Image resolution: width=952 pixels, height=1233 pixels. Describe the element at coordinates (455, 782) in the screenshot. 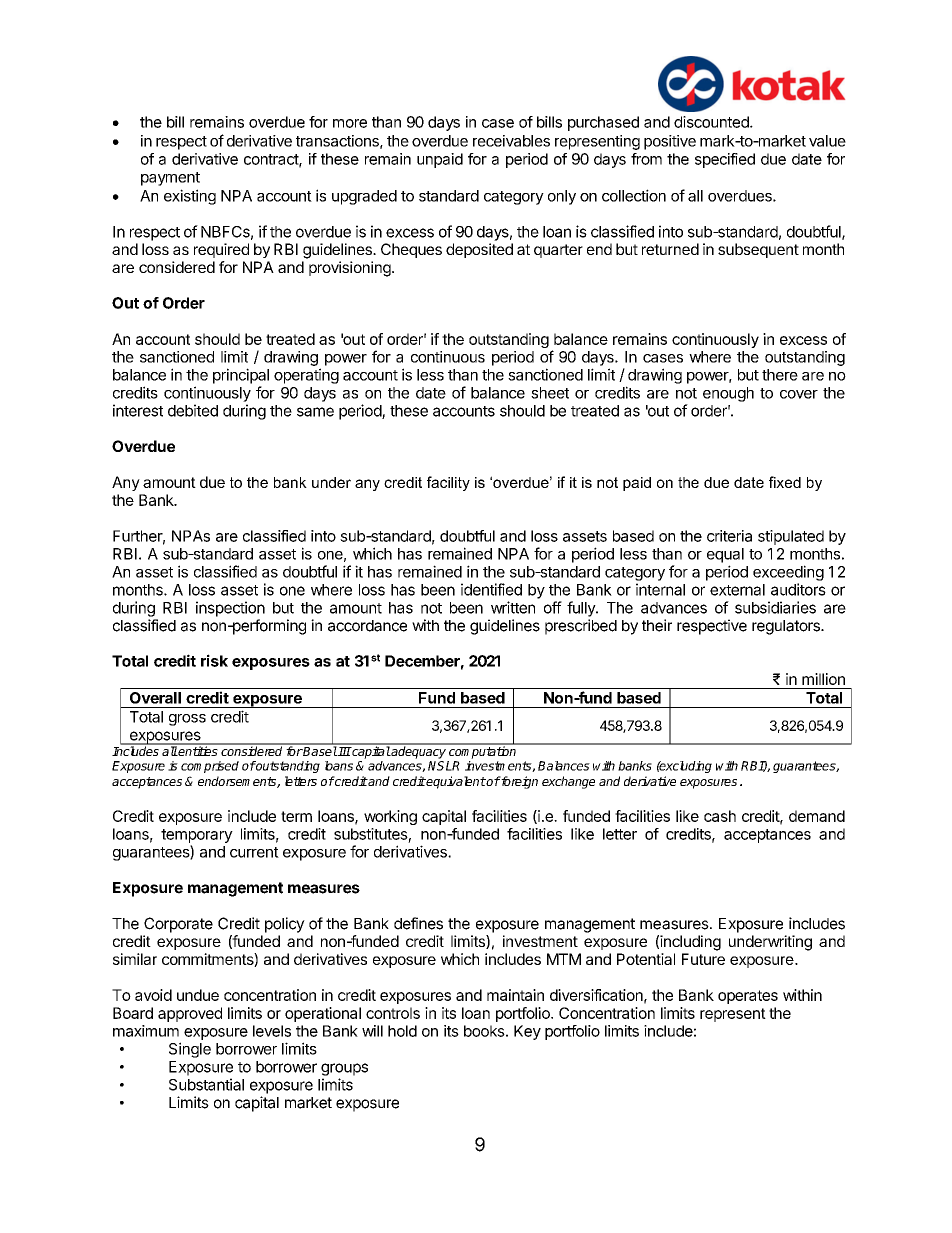

I see `equivalent` at that location.
